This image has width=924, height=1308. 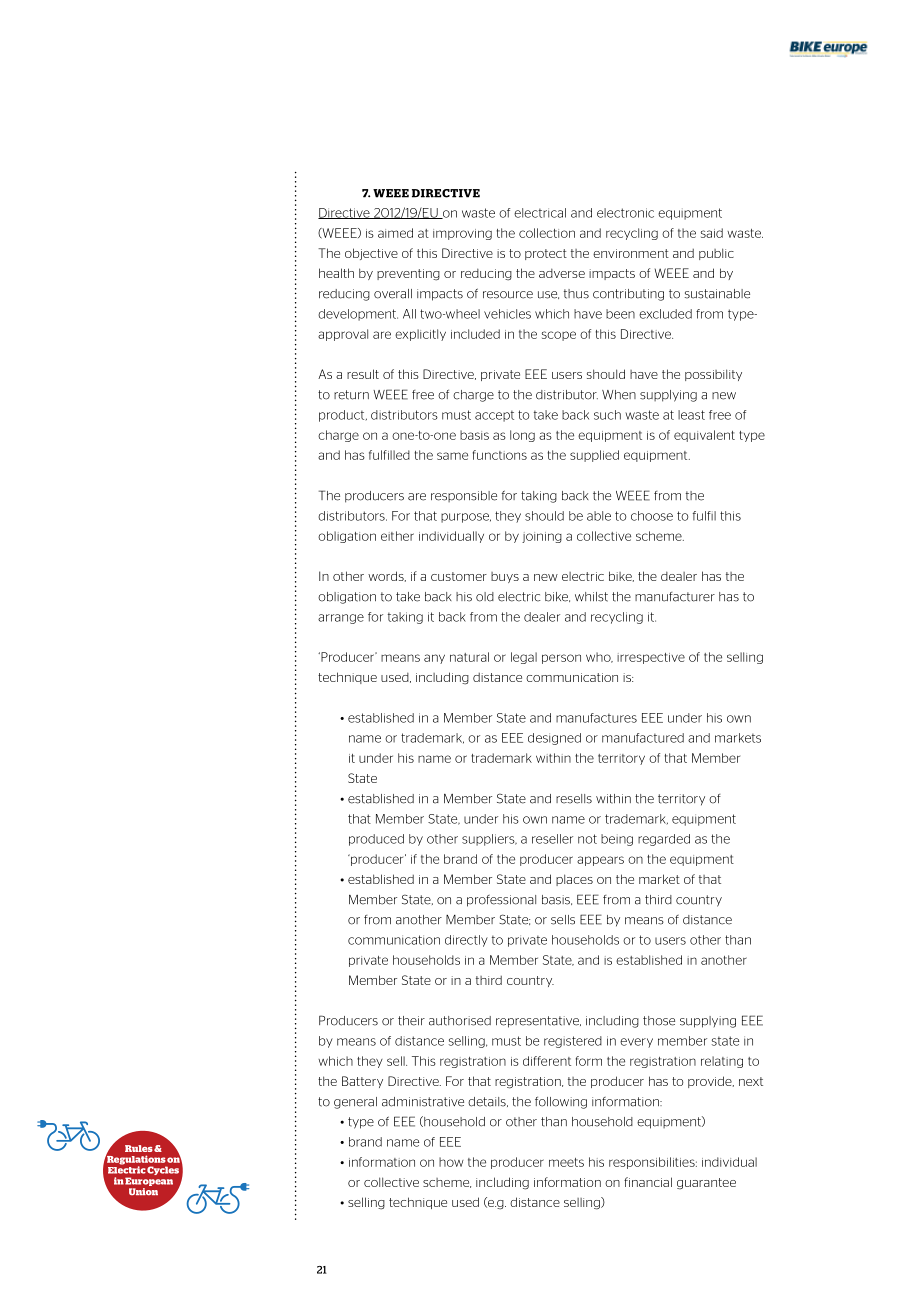 I want to click on improving, so click(x=462, y=234).
